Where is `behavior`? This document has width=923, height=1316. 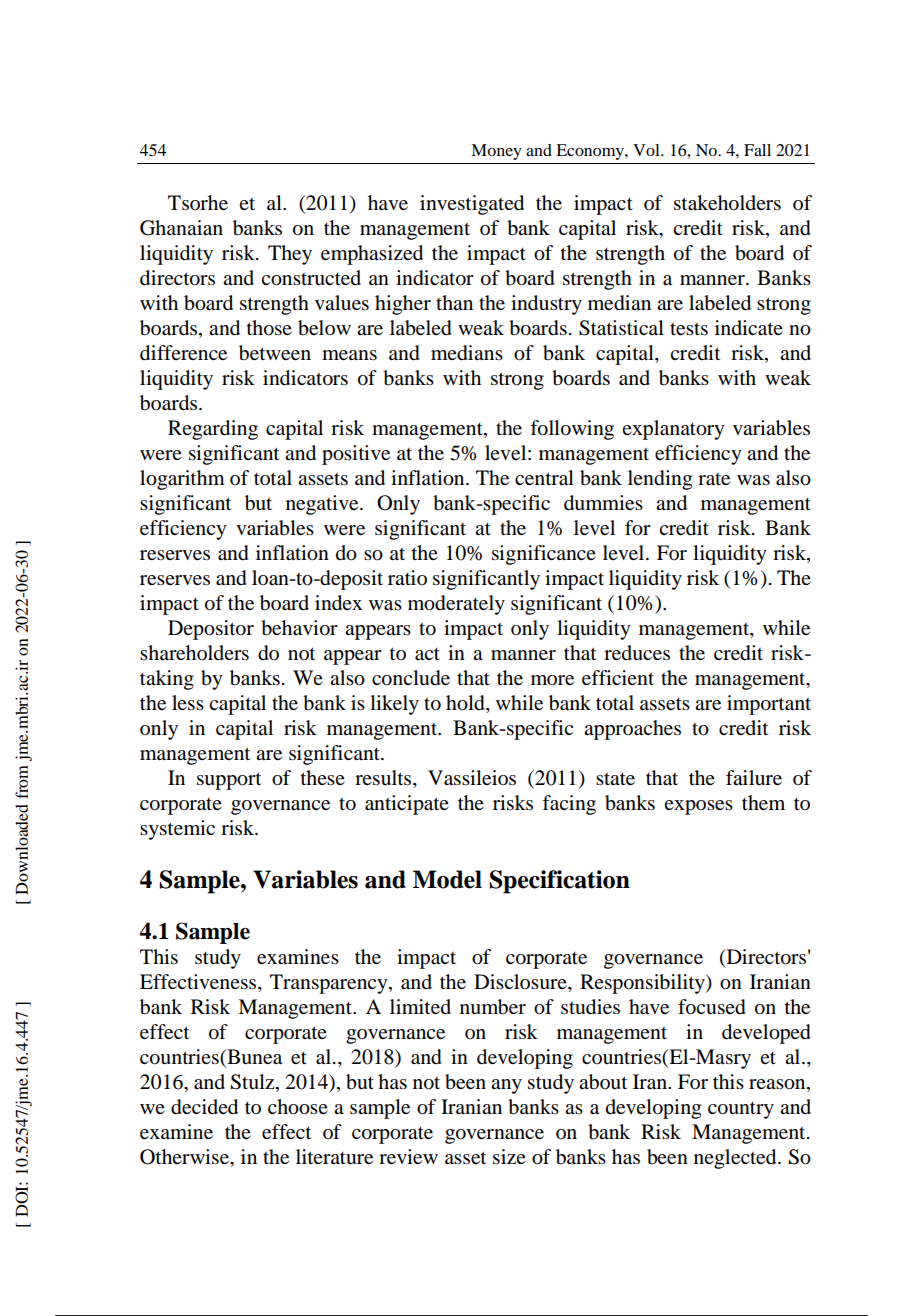
behavior is located at coordinates (299, 628).
